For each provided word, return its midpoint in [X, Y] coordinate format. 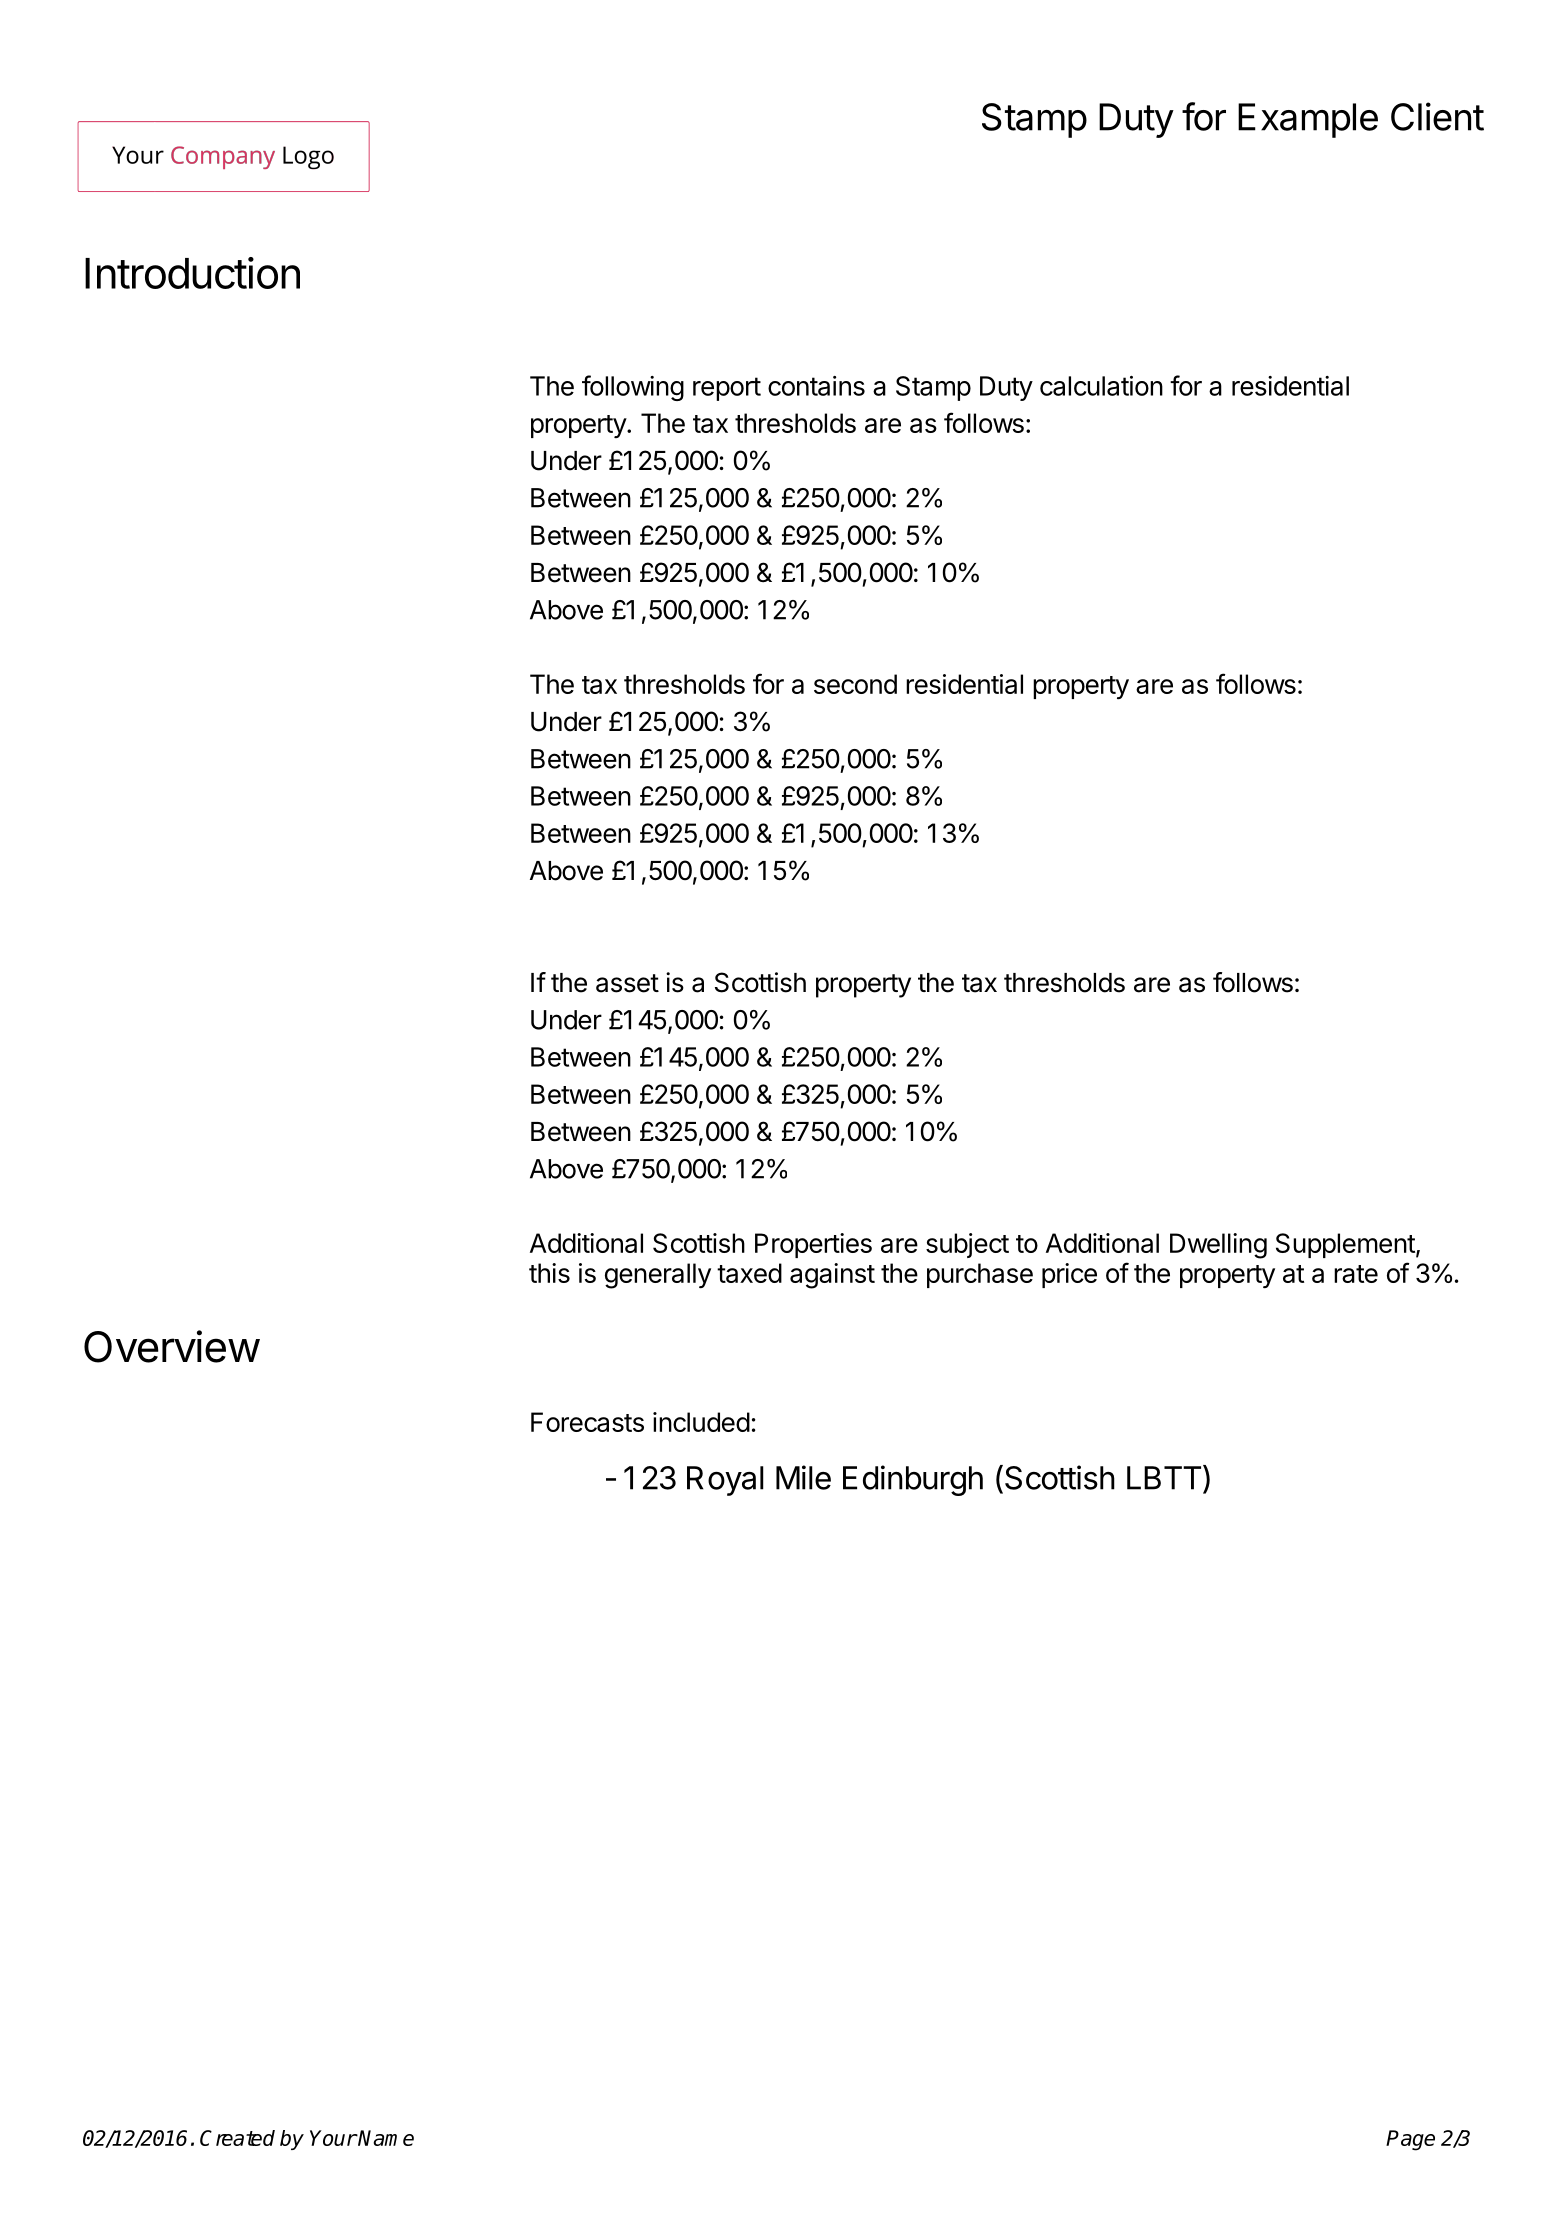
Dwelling [1218, 1246]
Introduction [192, 273]
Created [237, 2138]
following [633, 388]
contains [816, 386]
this [549, 1273]
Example [1308, 120]
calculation [1101, 386]
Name [385, 2138]
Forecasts [587, 1422]
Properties [813, 1245]
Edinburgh [913, 1480]
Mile [803, 1477]
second [855, 684]
